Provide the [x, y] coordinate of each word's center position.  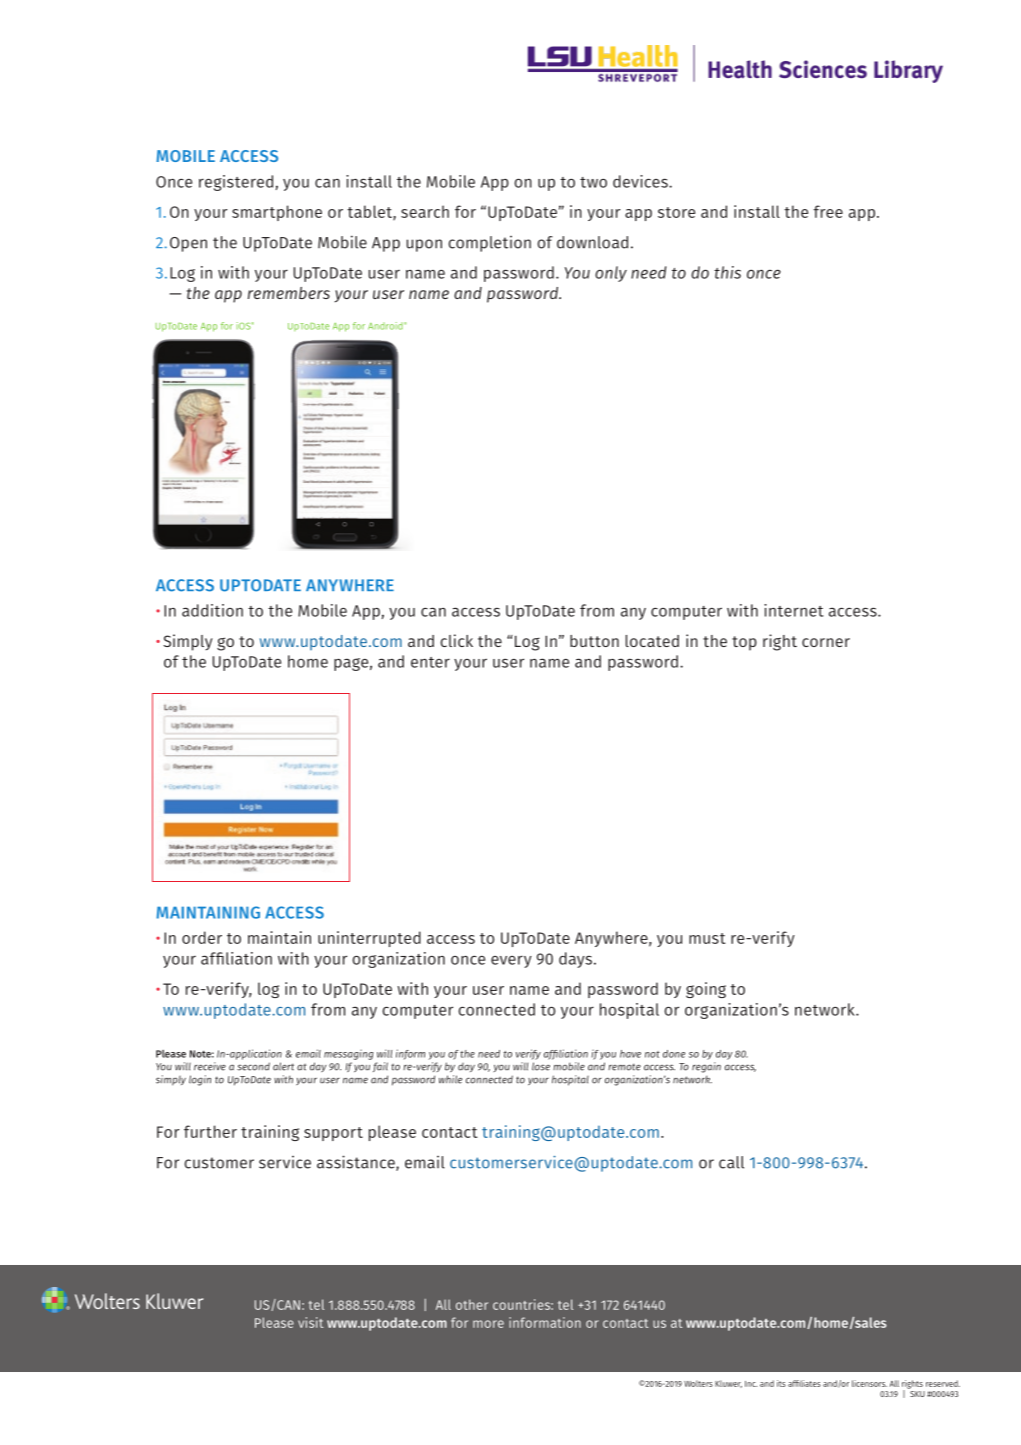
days [575, 960]
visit [310, 1322]
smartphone [277, 213]
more [488, 1324]
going [706, 990]
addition [212, 610]
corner [826, 642]
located [652, 641]
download [592, 242]
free [828, 211]
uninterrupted [369, 939]
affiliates [804, 1383]
